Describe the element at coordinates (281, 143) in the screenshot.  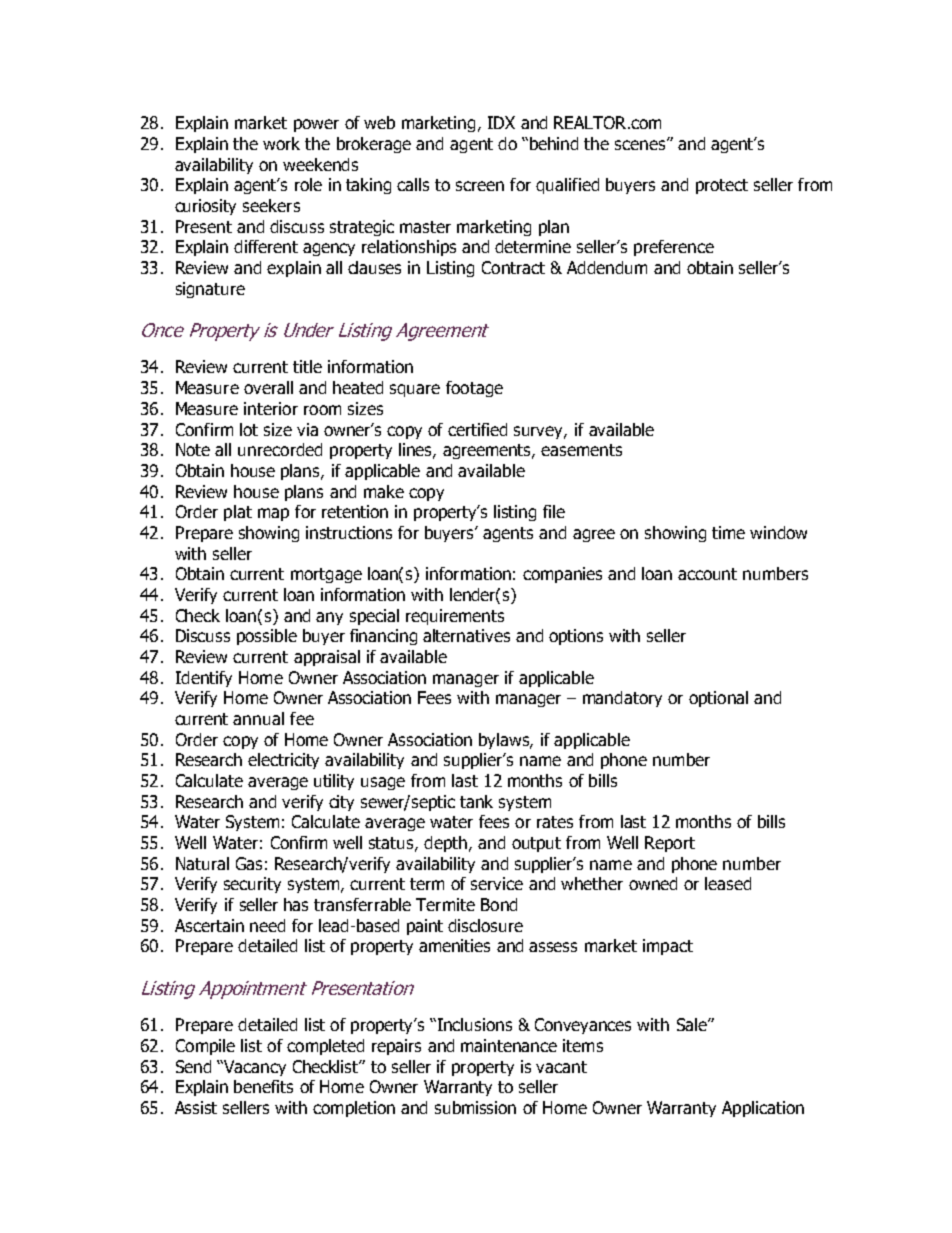
I see `work` at that location.
